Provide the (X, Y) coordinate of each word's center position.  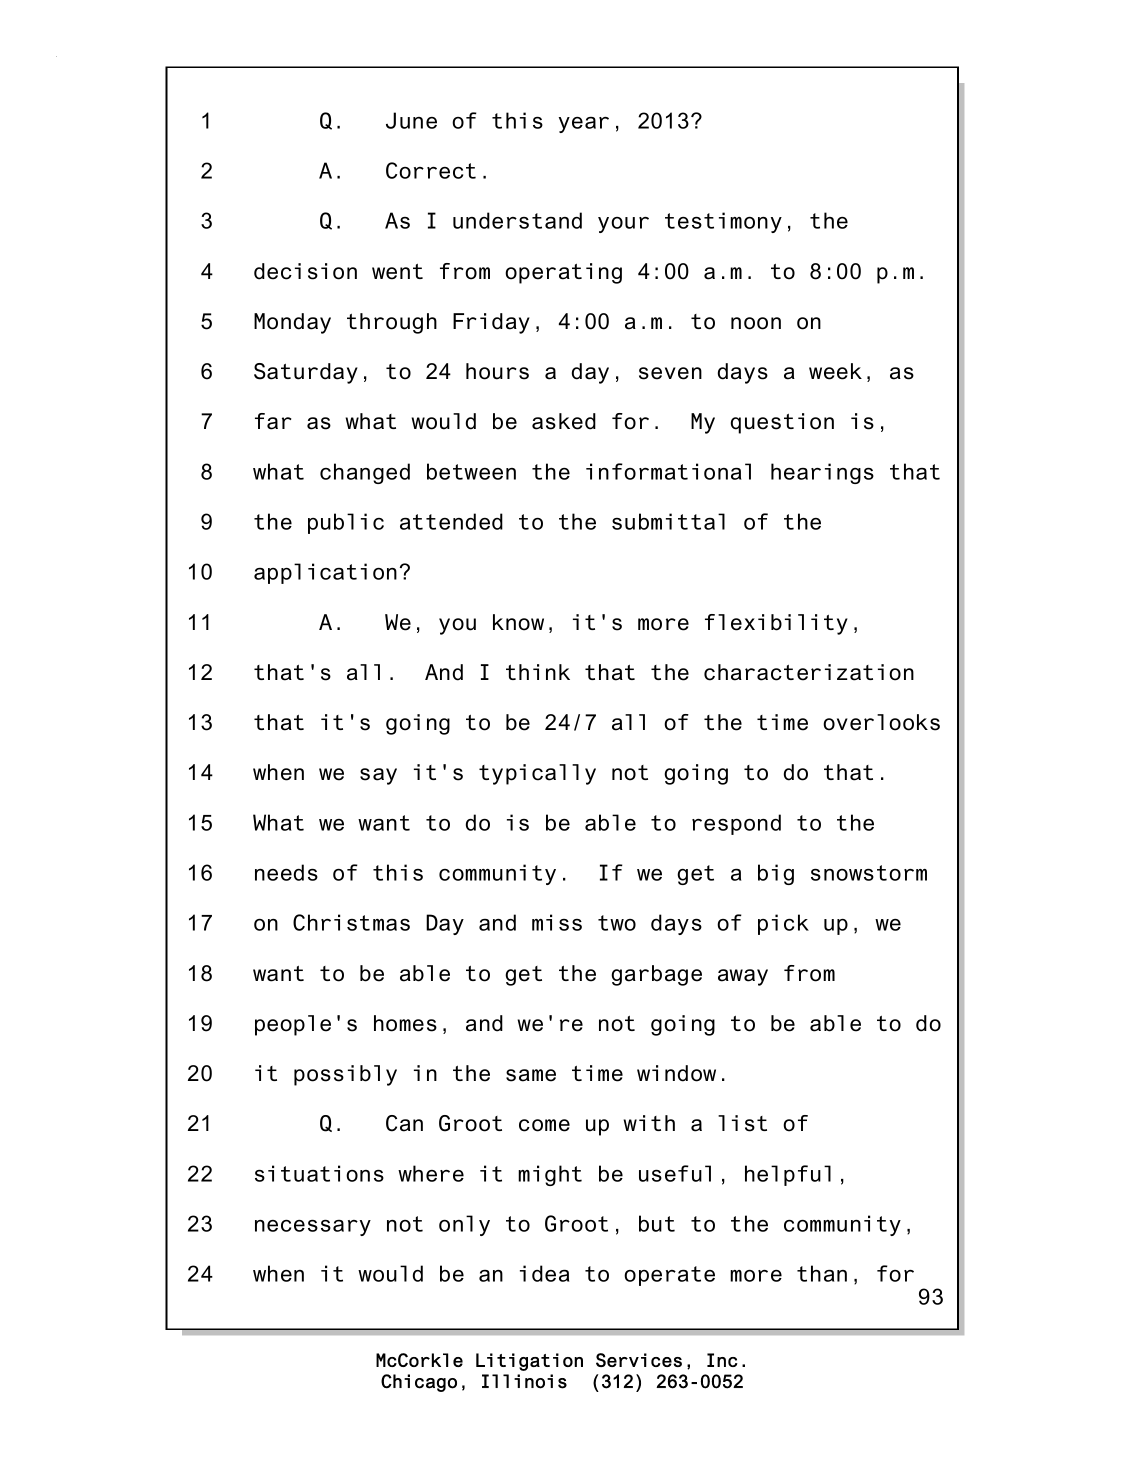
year (584, 125)
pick (783, 924)
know (518, 622)
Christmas (351, 922)
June (411, 120)
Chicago (419, 1383)
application (325, 573)
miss (557, 922)
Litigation (529, 1362)
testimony (723, 222)
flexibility (776, 624)
